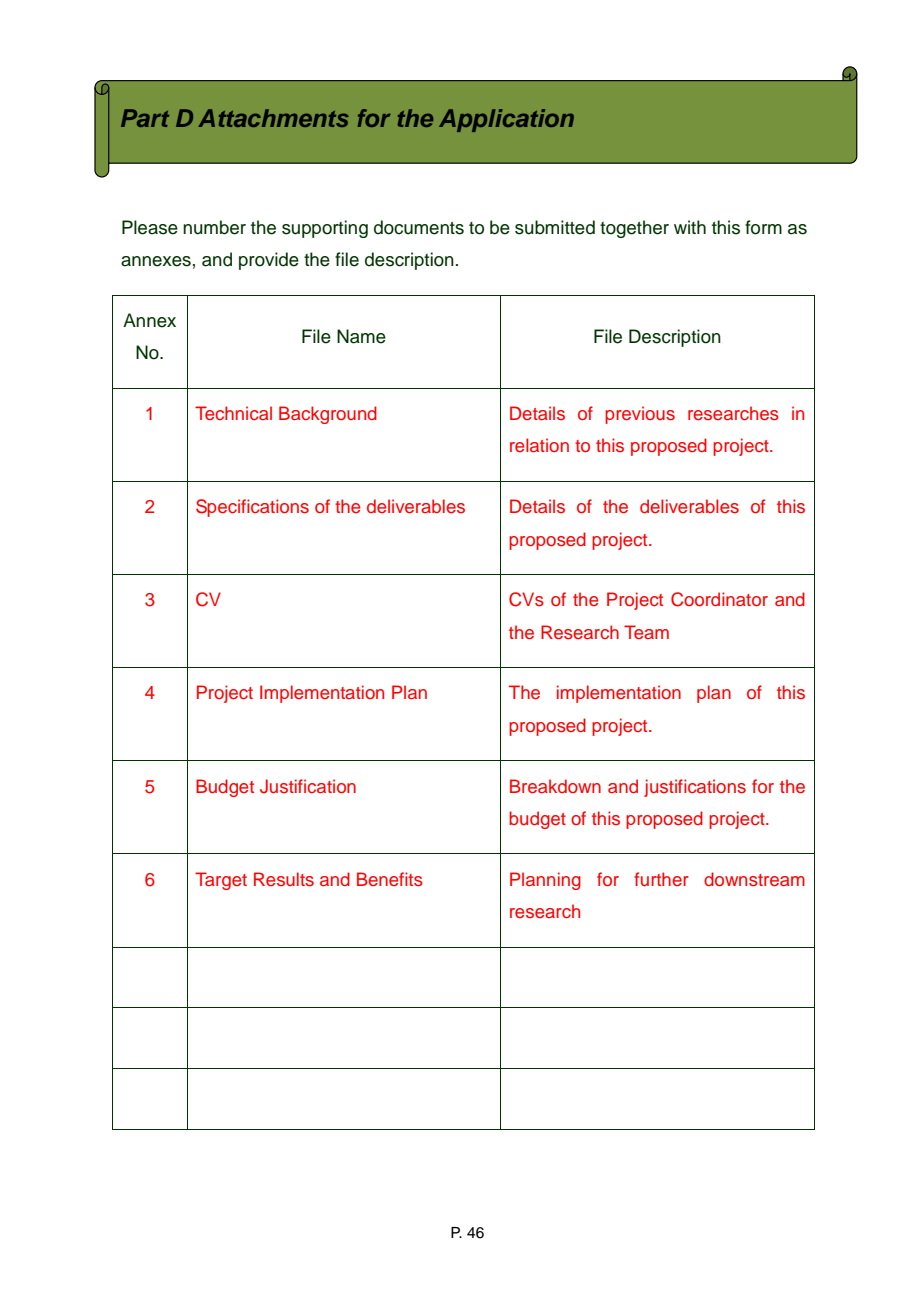  Describe the element at coordinates (634, 229) in the image. I see `together` at that location.
